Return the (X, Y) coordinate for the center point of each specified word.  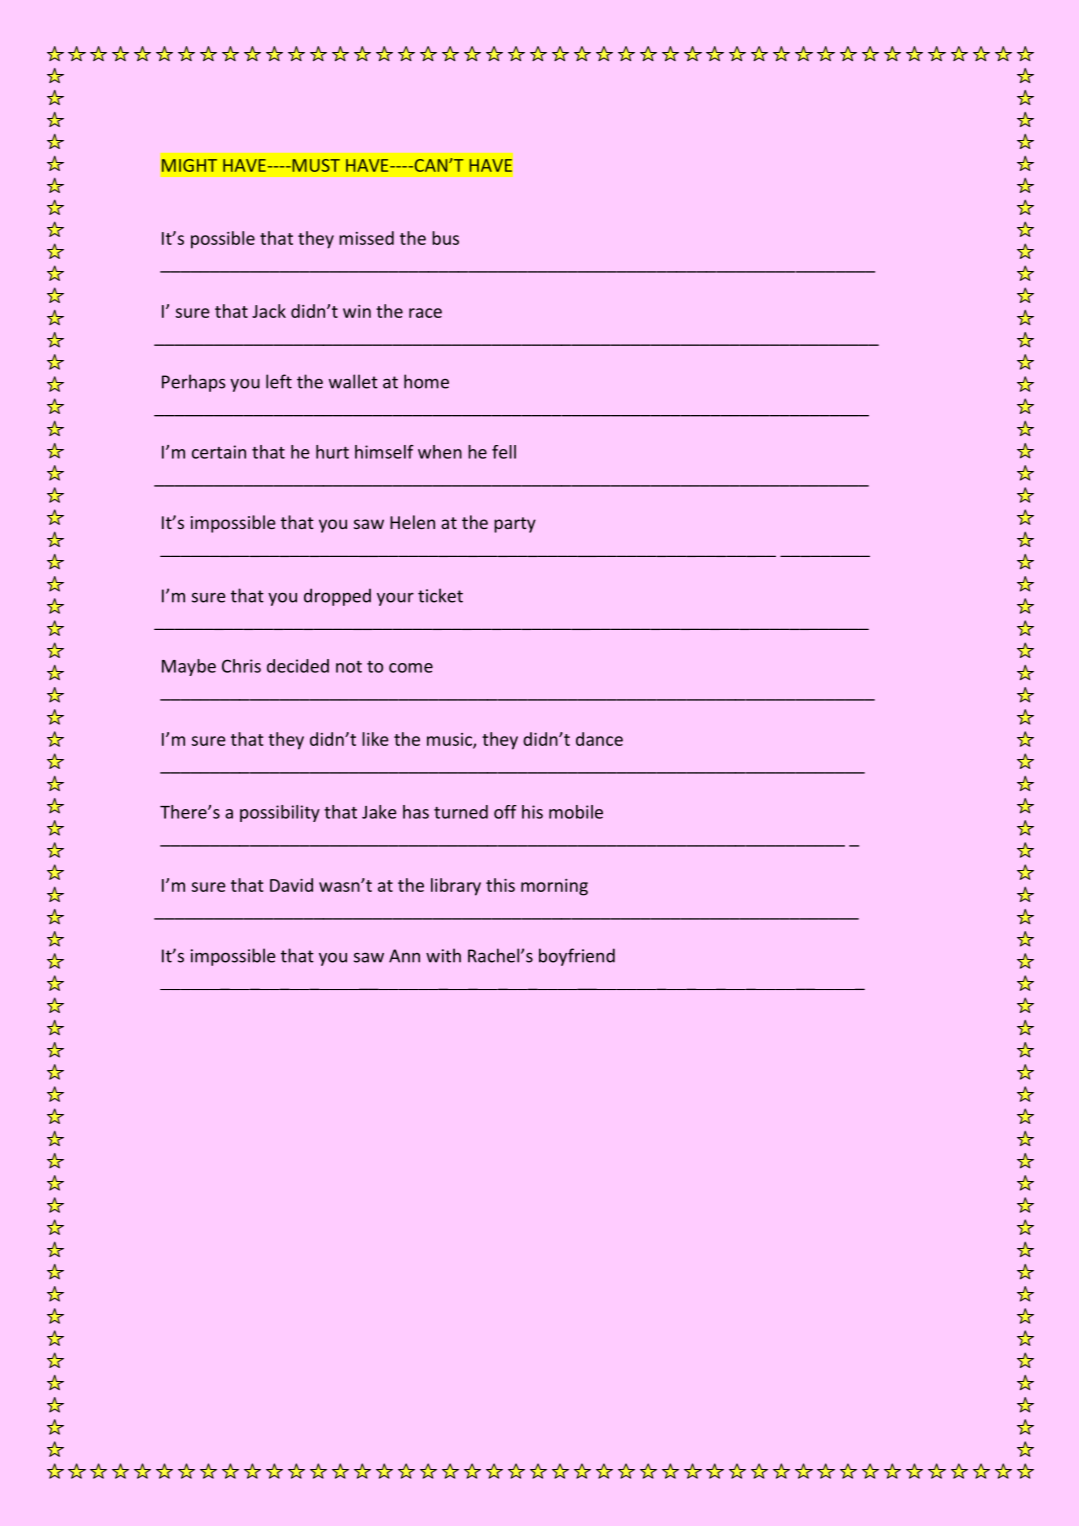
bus (445, 238)
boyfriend (577, 957)
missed (366, 238)
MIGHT (189, 165)
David (291, 885)
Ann (404, 956)
